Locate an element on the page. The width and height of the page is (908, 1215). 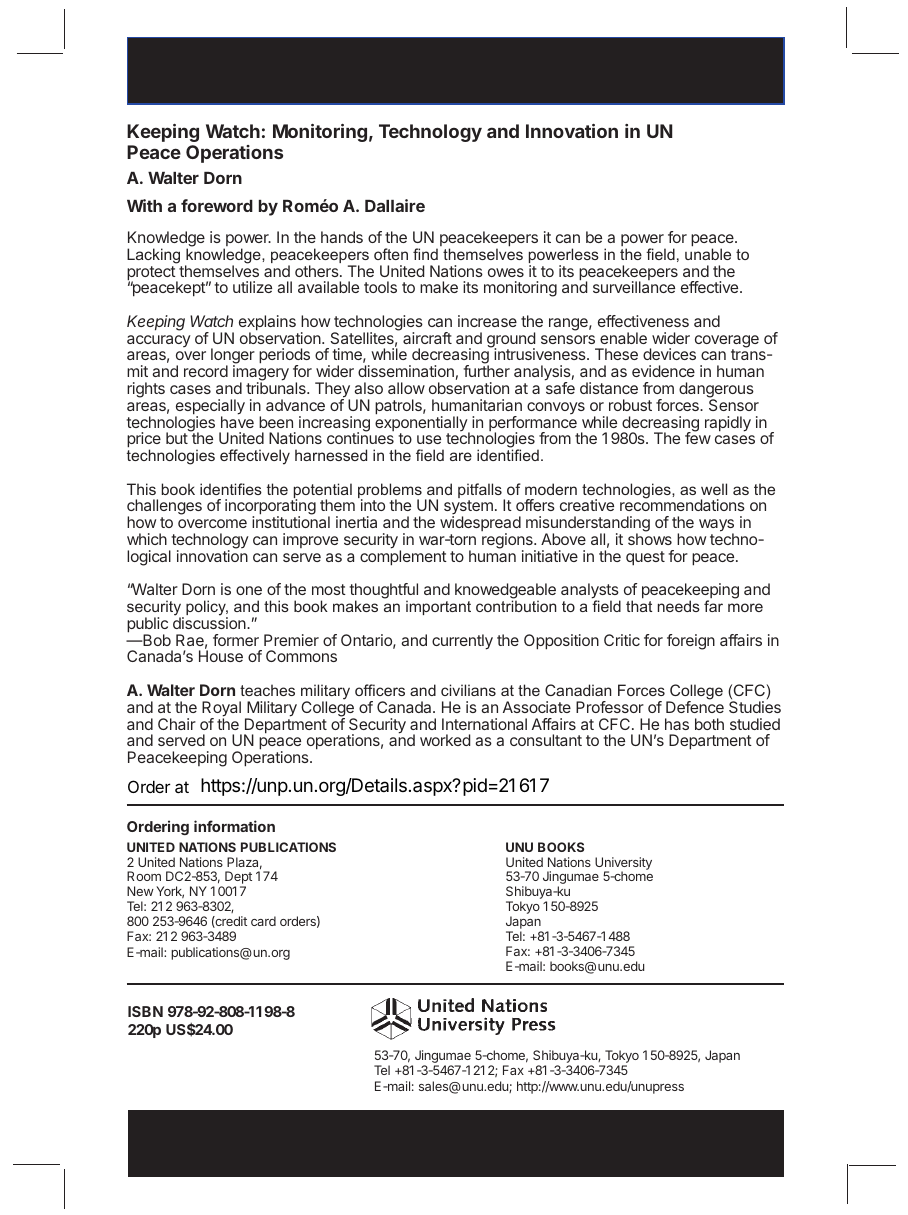
University is located at coordinates (623, 864).
